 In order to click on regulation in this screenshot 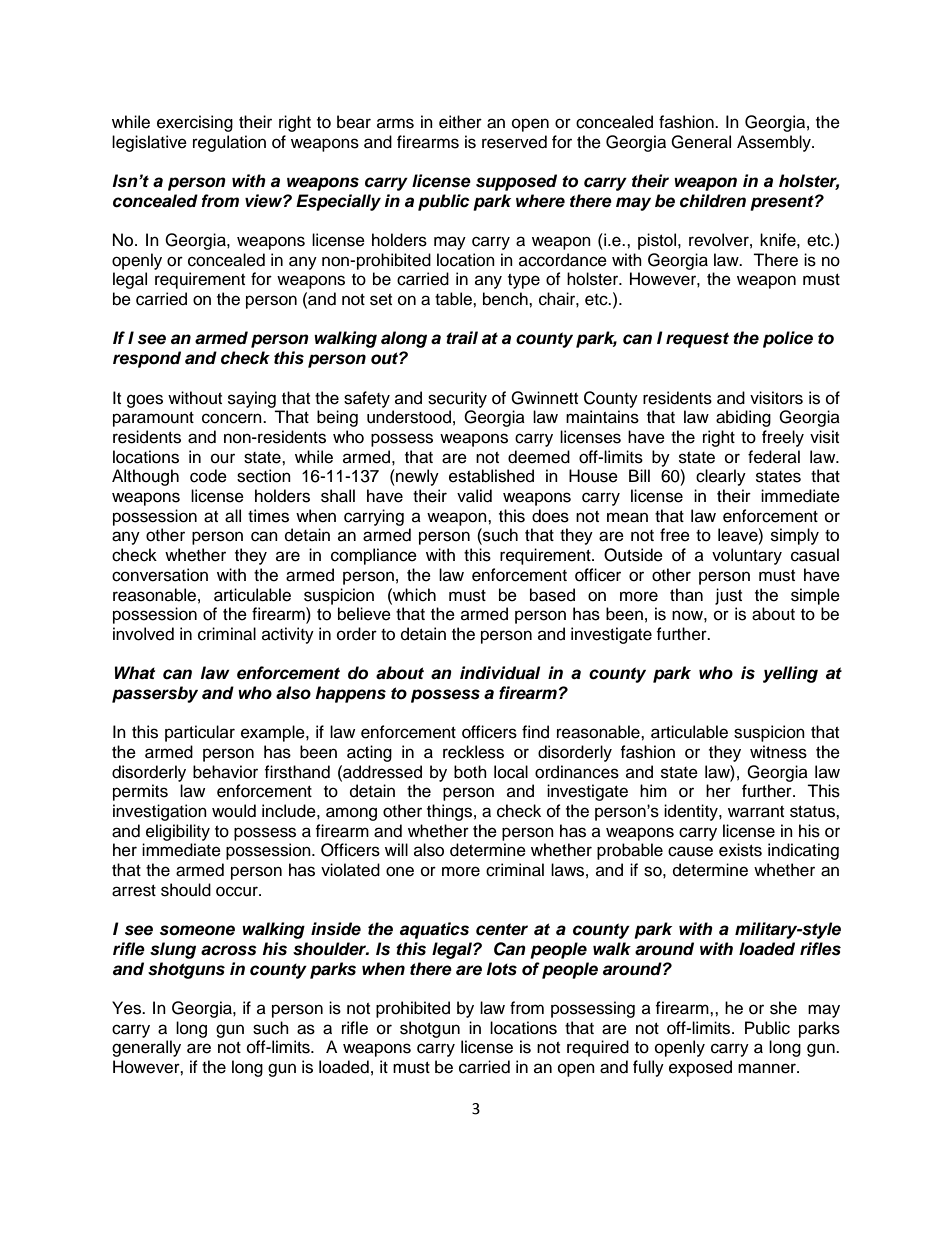, I will do `click(229, 143)`.
